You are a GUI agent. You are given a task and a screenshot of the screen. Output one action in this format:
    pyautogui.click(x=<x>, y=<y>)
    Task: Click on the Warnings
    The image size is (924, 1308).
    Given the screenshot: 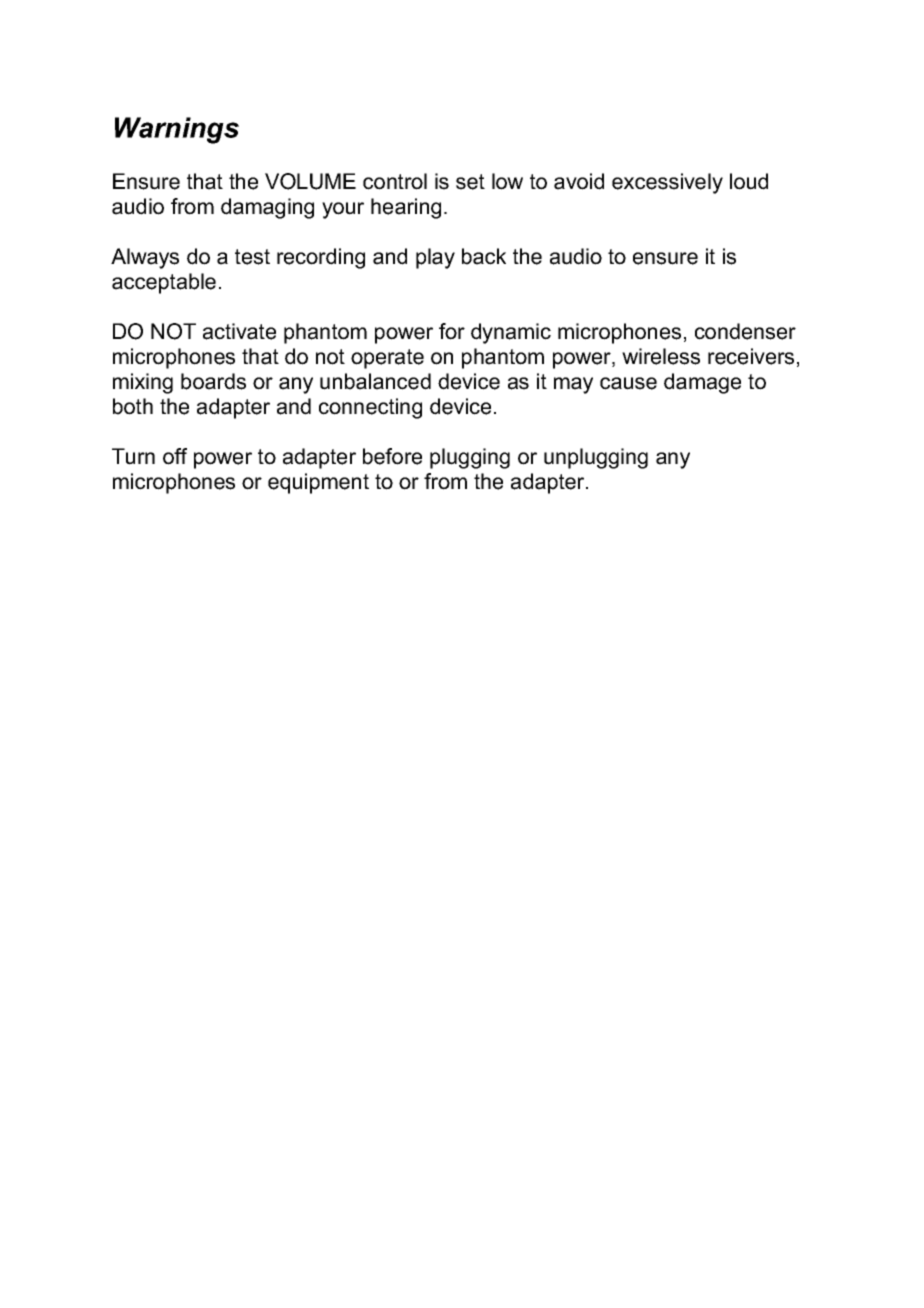 What is the action you would take?
    pyautogui.click(x=177, y=130)
